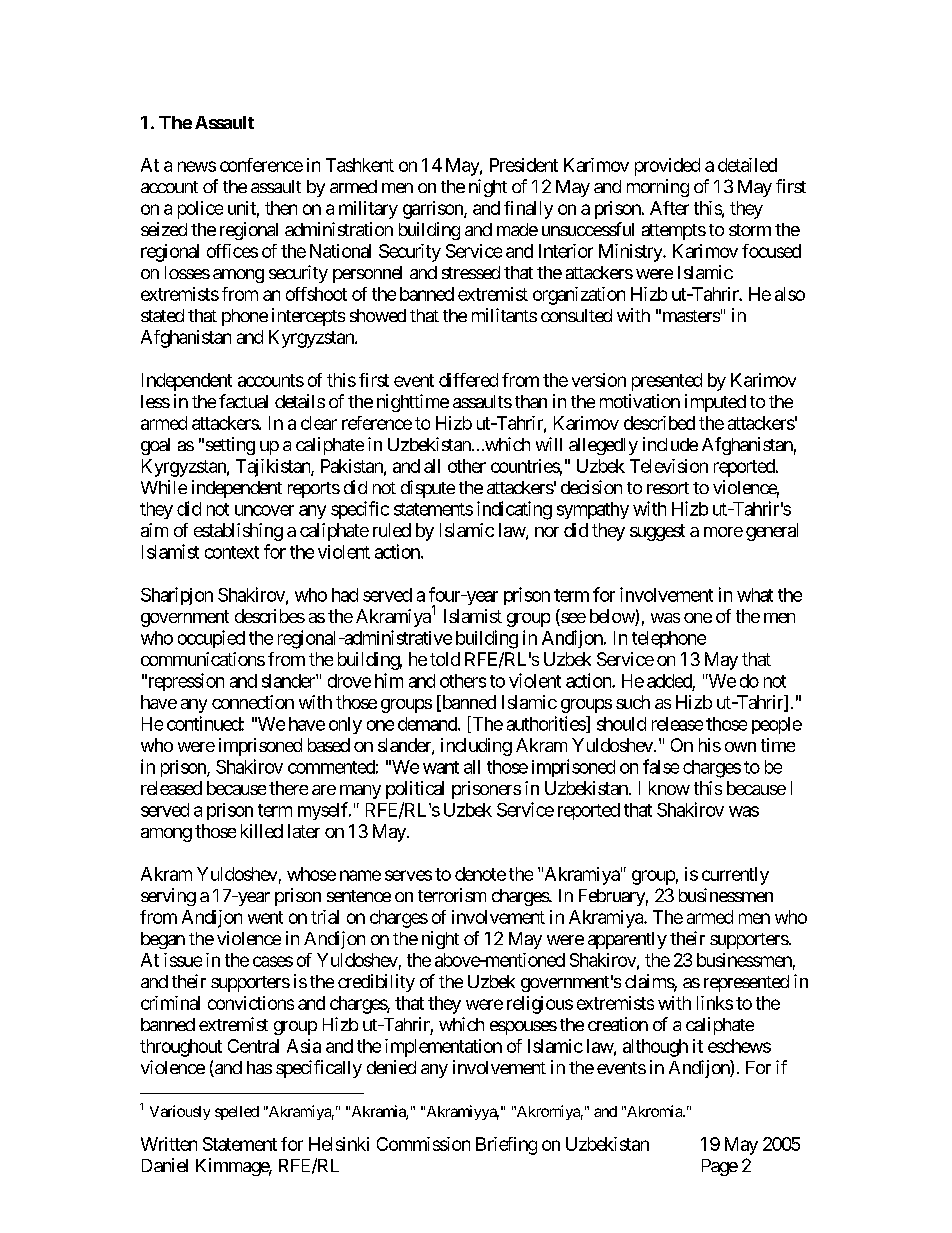  What do you see at coordinates (655, 1048) in the image?
I see `although` at bounding box center [655, 1048].
